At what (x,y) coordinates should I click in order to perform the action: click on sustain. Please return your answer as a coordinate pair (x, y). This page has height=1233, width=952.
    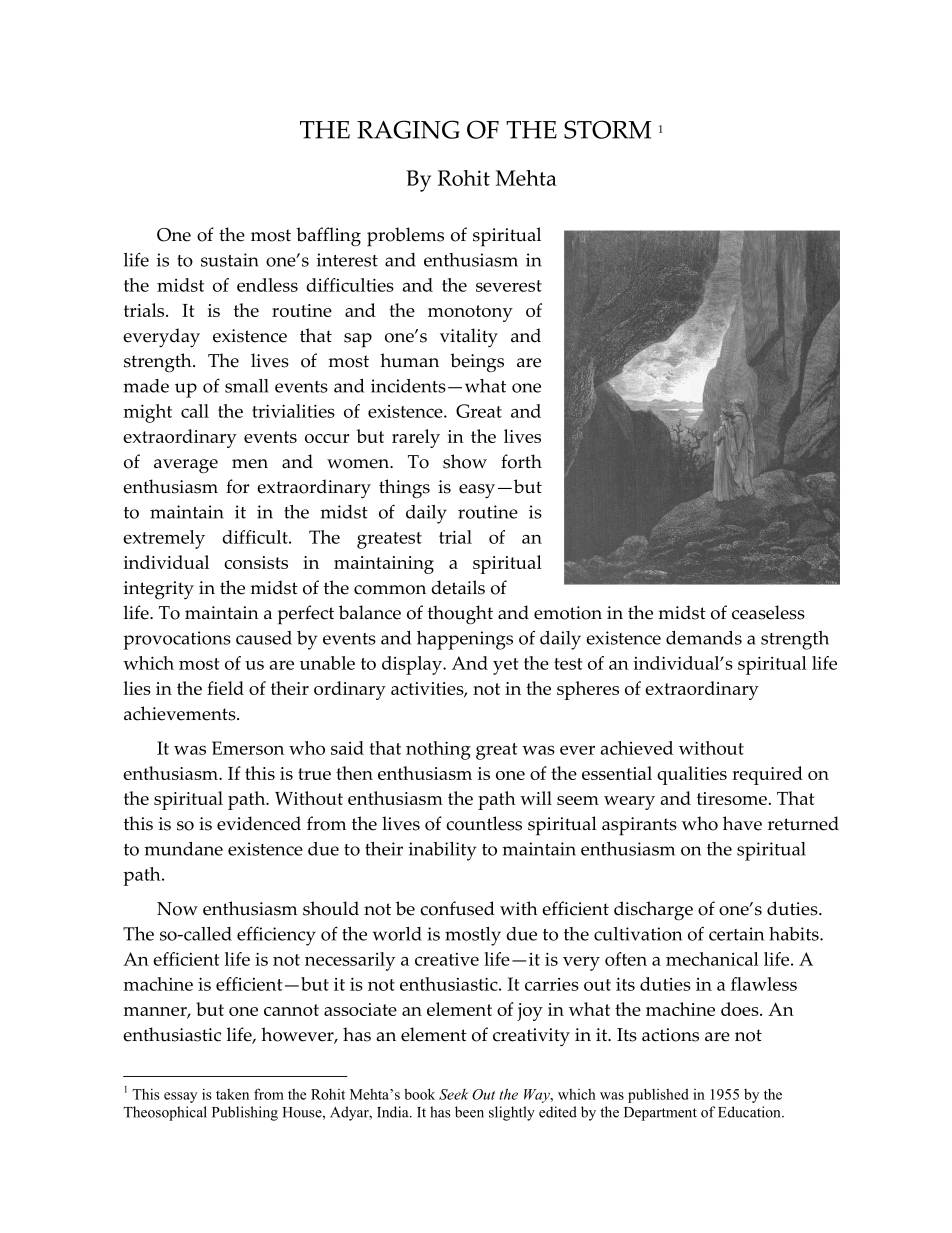
    Looking at the image, I should click on (230, 260).
